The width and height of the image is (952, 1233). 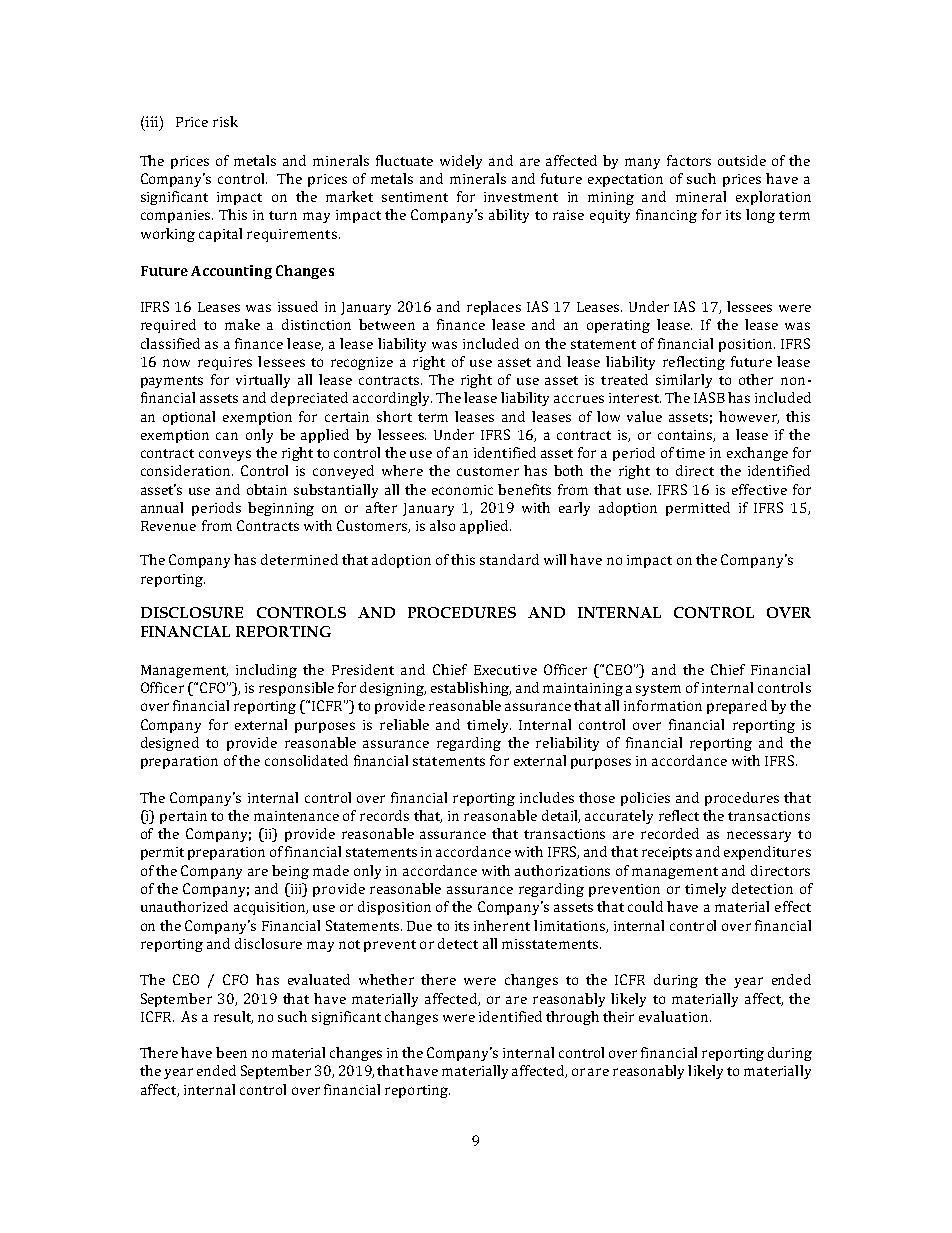 I want to click on whether, so click(x=386, y=979).
